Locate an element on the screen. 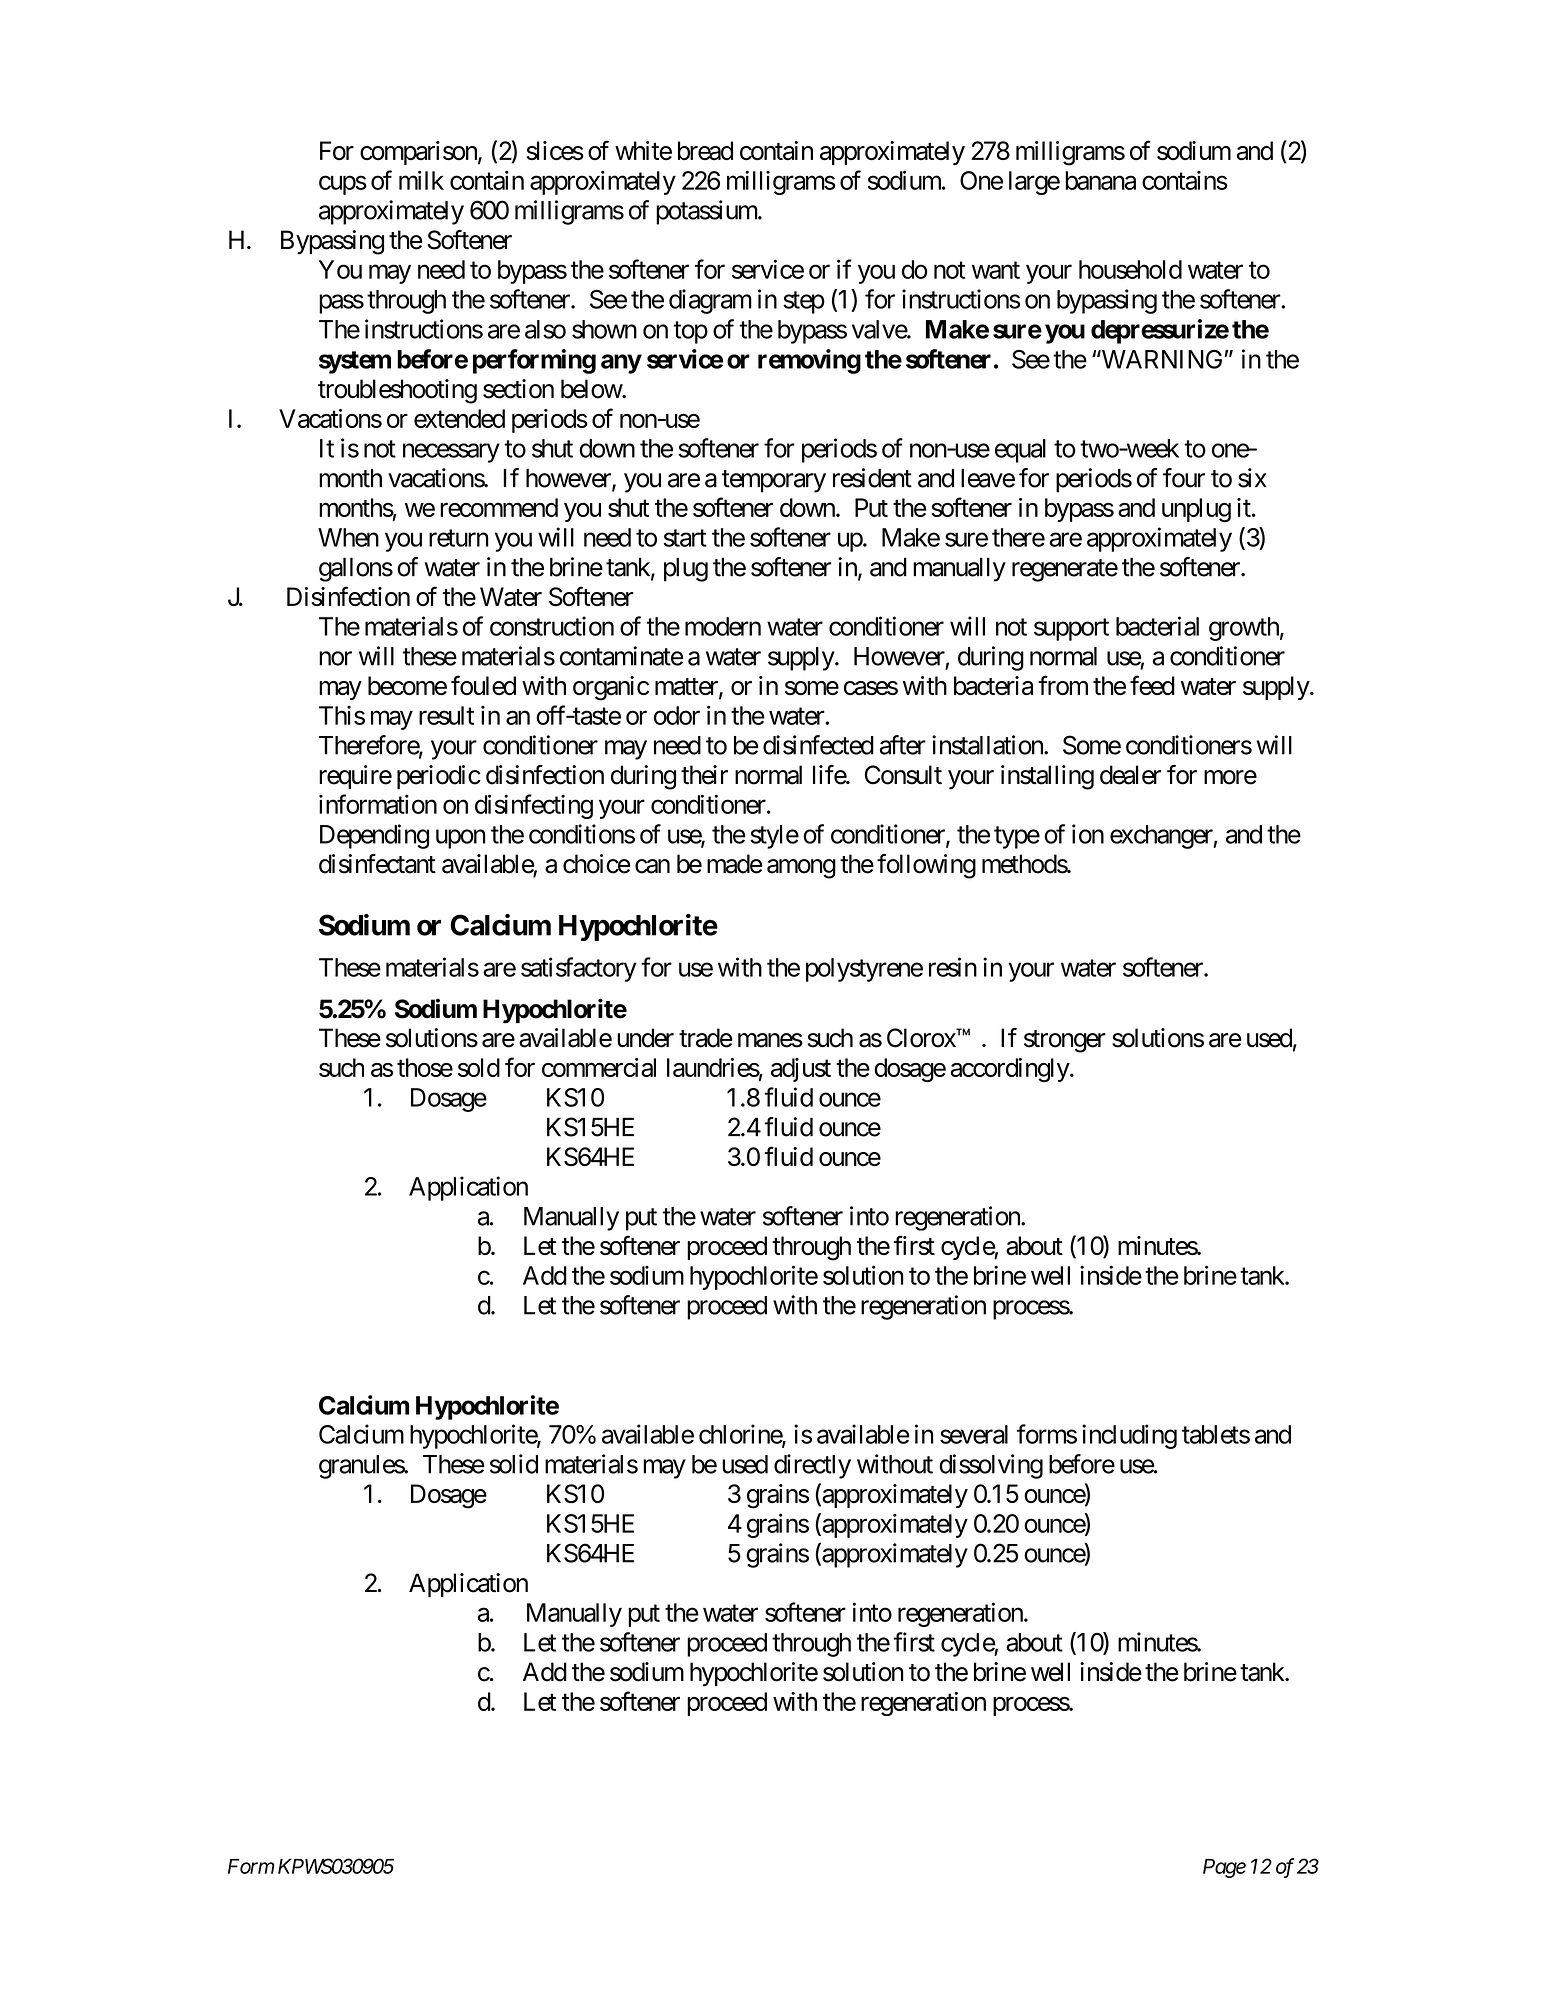 This screenshot has height=1999, width=1544. several is located at coordinates (974, 1434).
